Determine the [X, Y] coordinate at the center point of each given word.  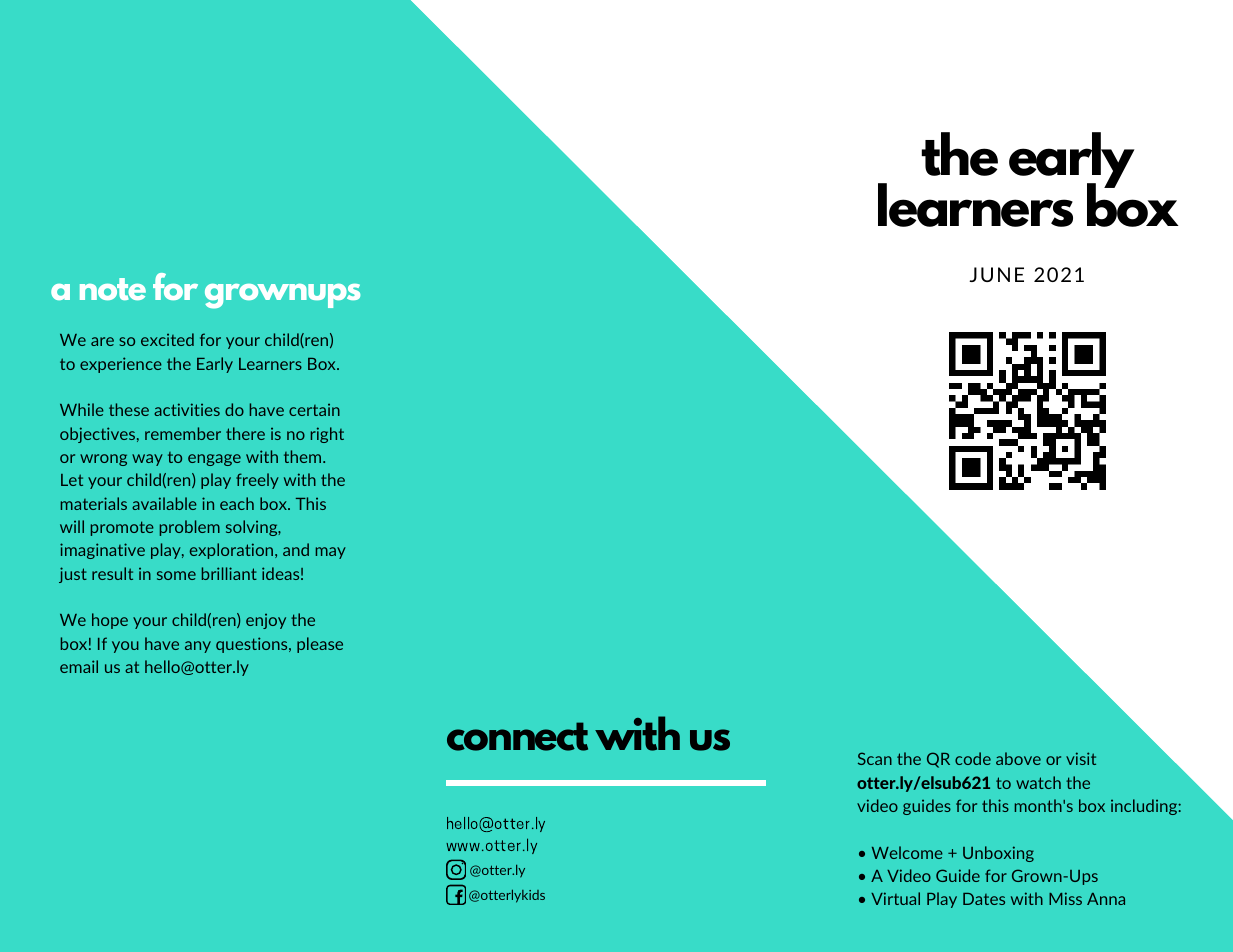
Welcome [907, 852]
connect [517, 736]
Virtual [895, 898]
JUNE [996, 274]
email [79, 666]
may [331, 553]
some [176, 575]
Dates [984, 899]
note [113, 289]
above [1018, 758]
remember [183, 433]
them [304, 456]
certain [314, 410]
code [973, 758]
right [327, 435]
